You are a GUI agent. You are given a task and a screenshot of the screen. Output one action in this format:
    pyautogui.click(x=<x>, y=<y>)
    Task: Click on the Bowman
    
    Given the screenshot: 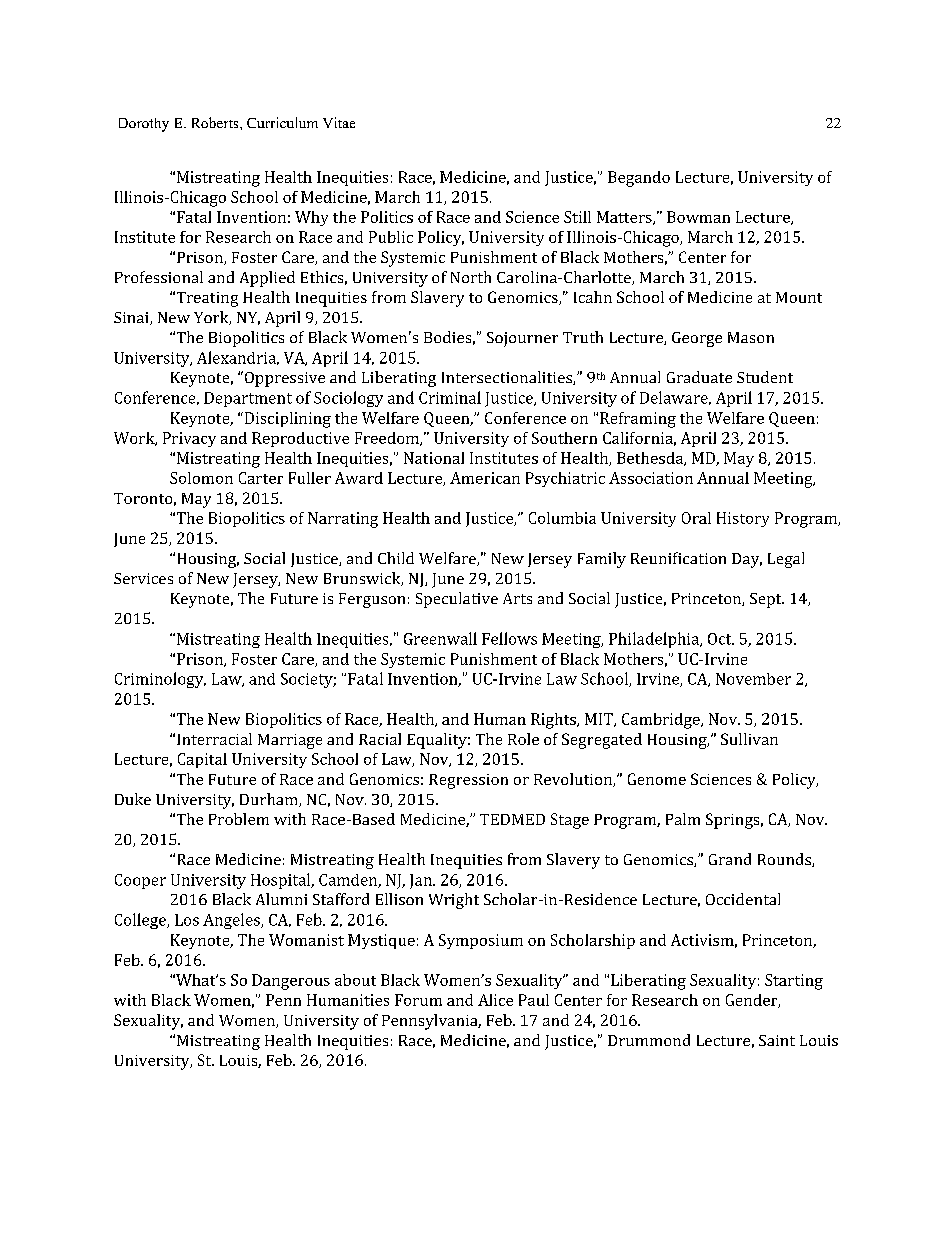 What is the action you would take?
    pyautogui.click(x=698, y=217)
